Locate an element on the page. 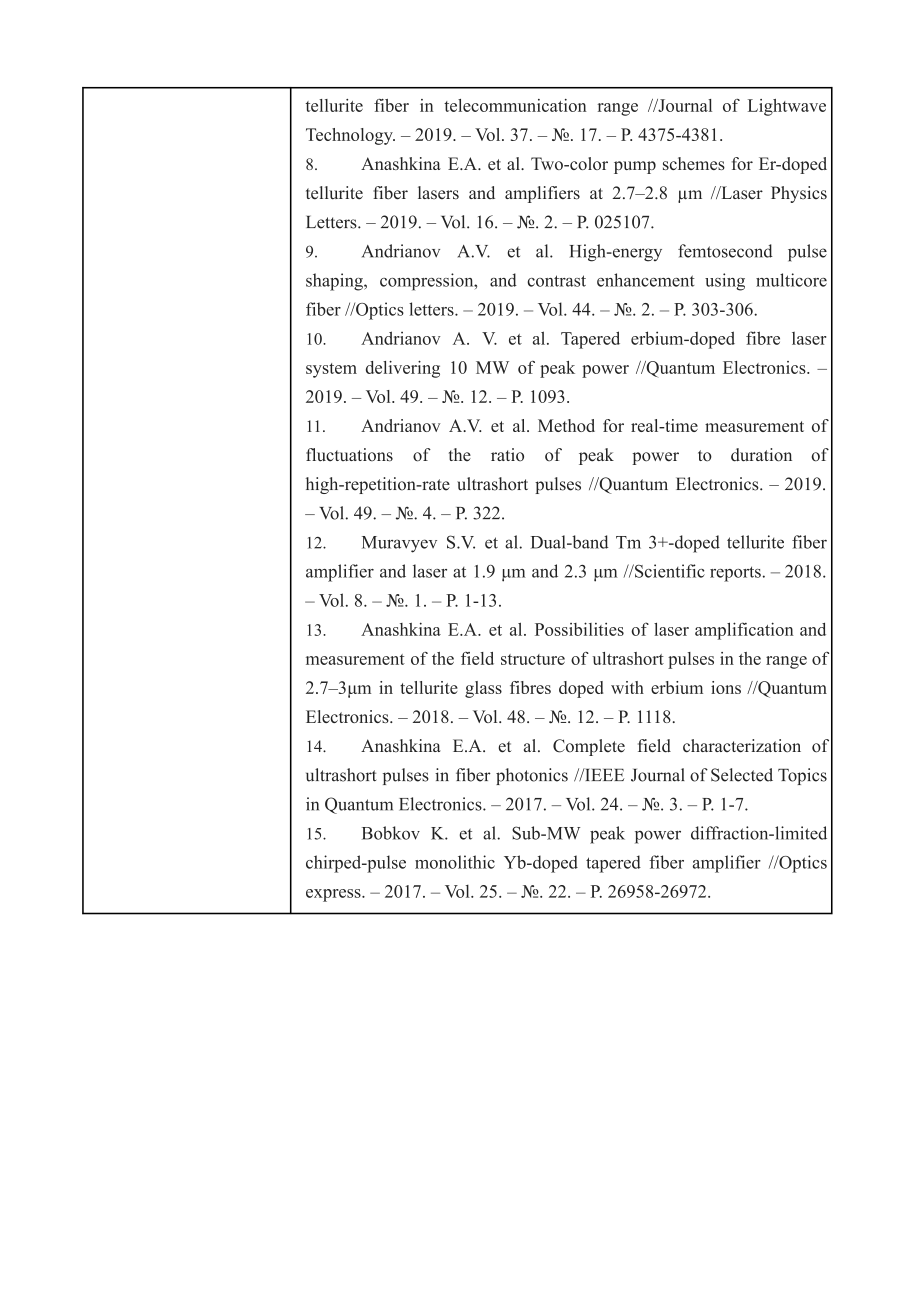  monolithic is located at coordinates (455, 862).
